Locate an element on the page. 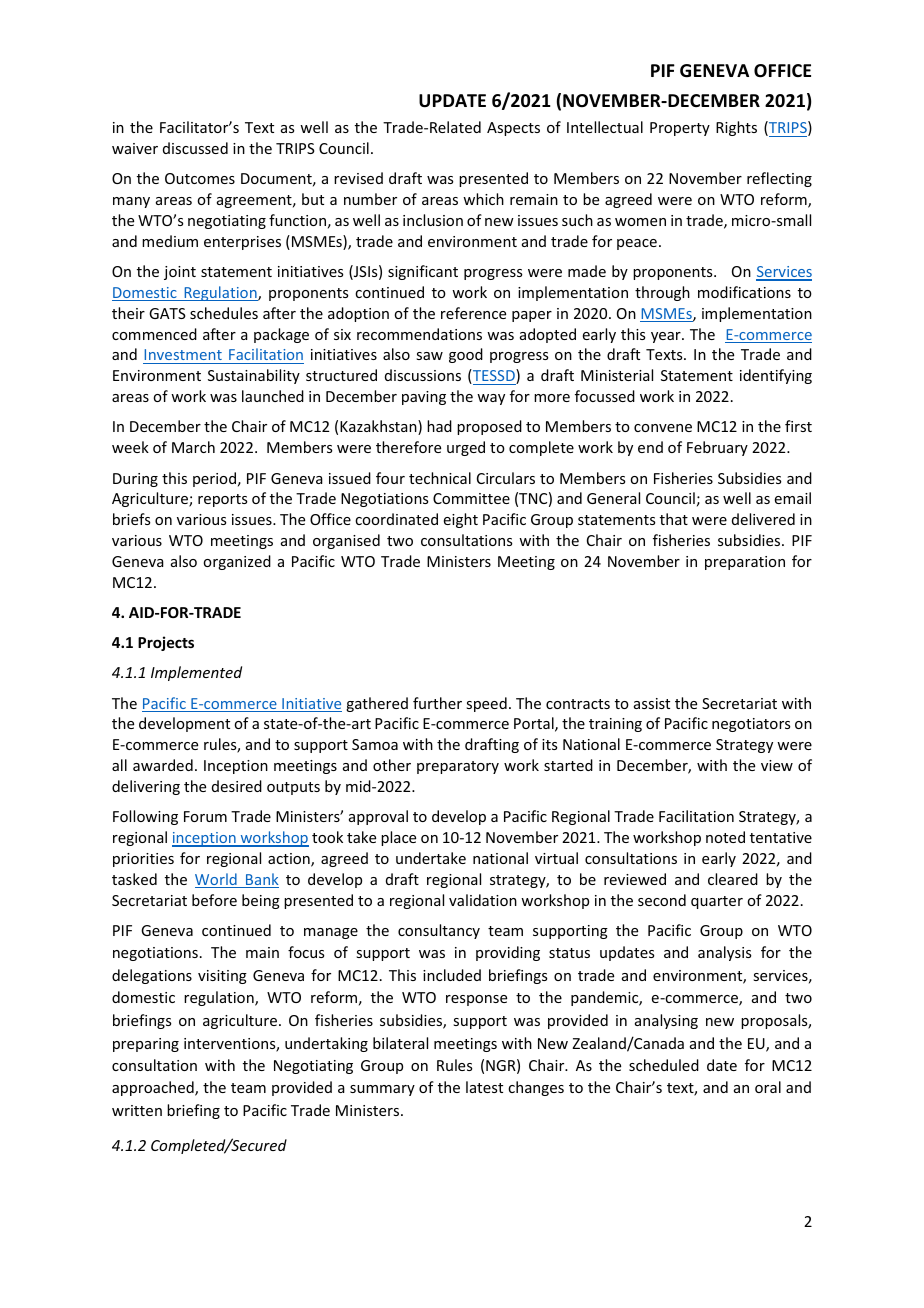 The image size is (924, 1308). Rights is located at coordinates (736, 128).
